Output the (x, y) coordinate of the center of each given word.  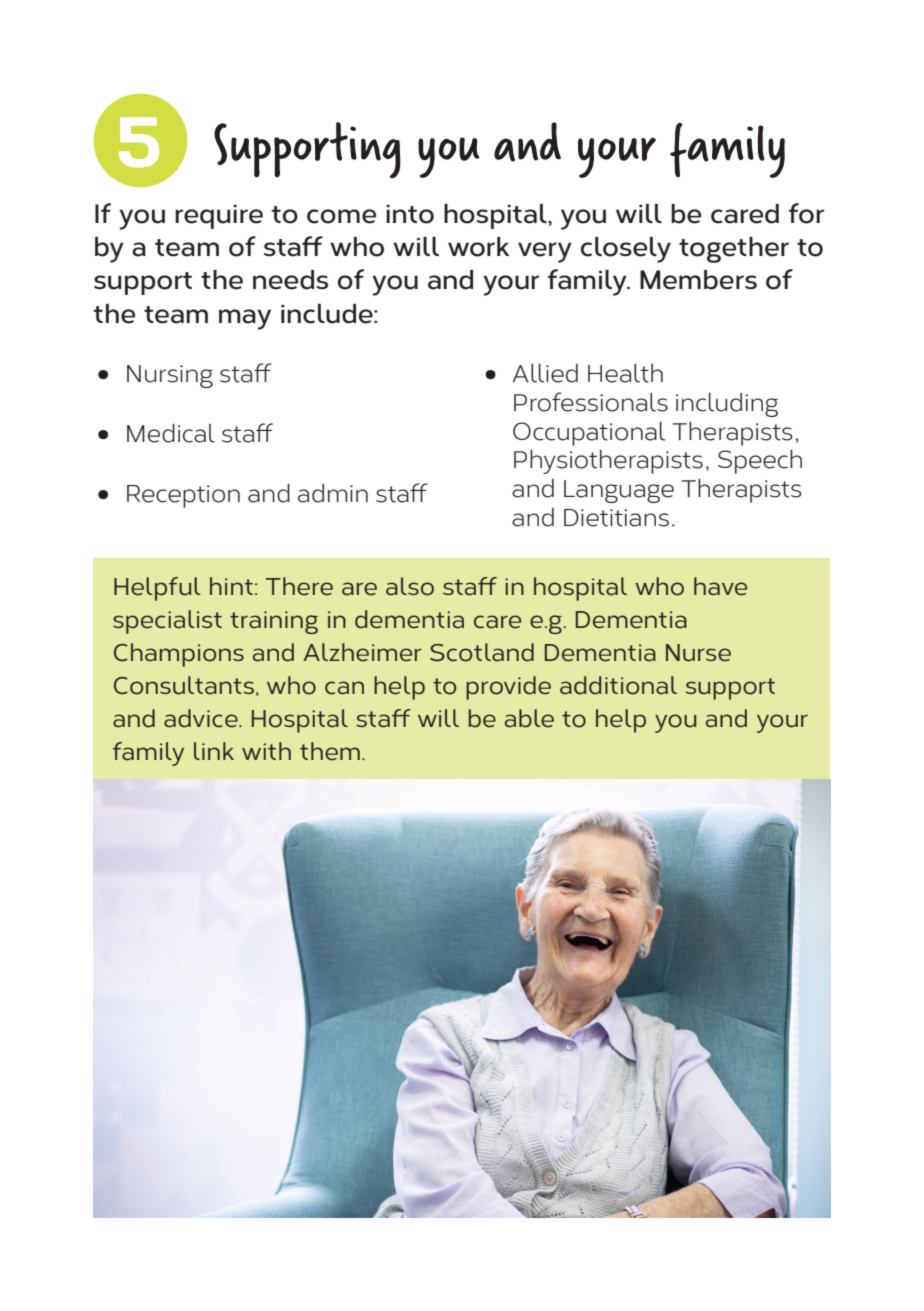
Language (619, 491)
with (266, 751)
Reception (183, 496)
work (478, 247)
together (734, 250)
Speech (760, 462)
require (219, 216)
